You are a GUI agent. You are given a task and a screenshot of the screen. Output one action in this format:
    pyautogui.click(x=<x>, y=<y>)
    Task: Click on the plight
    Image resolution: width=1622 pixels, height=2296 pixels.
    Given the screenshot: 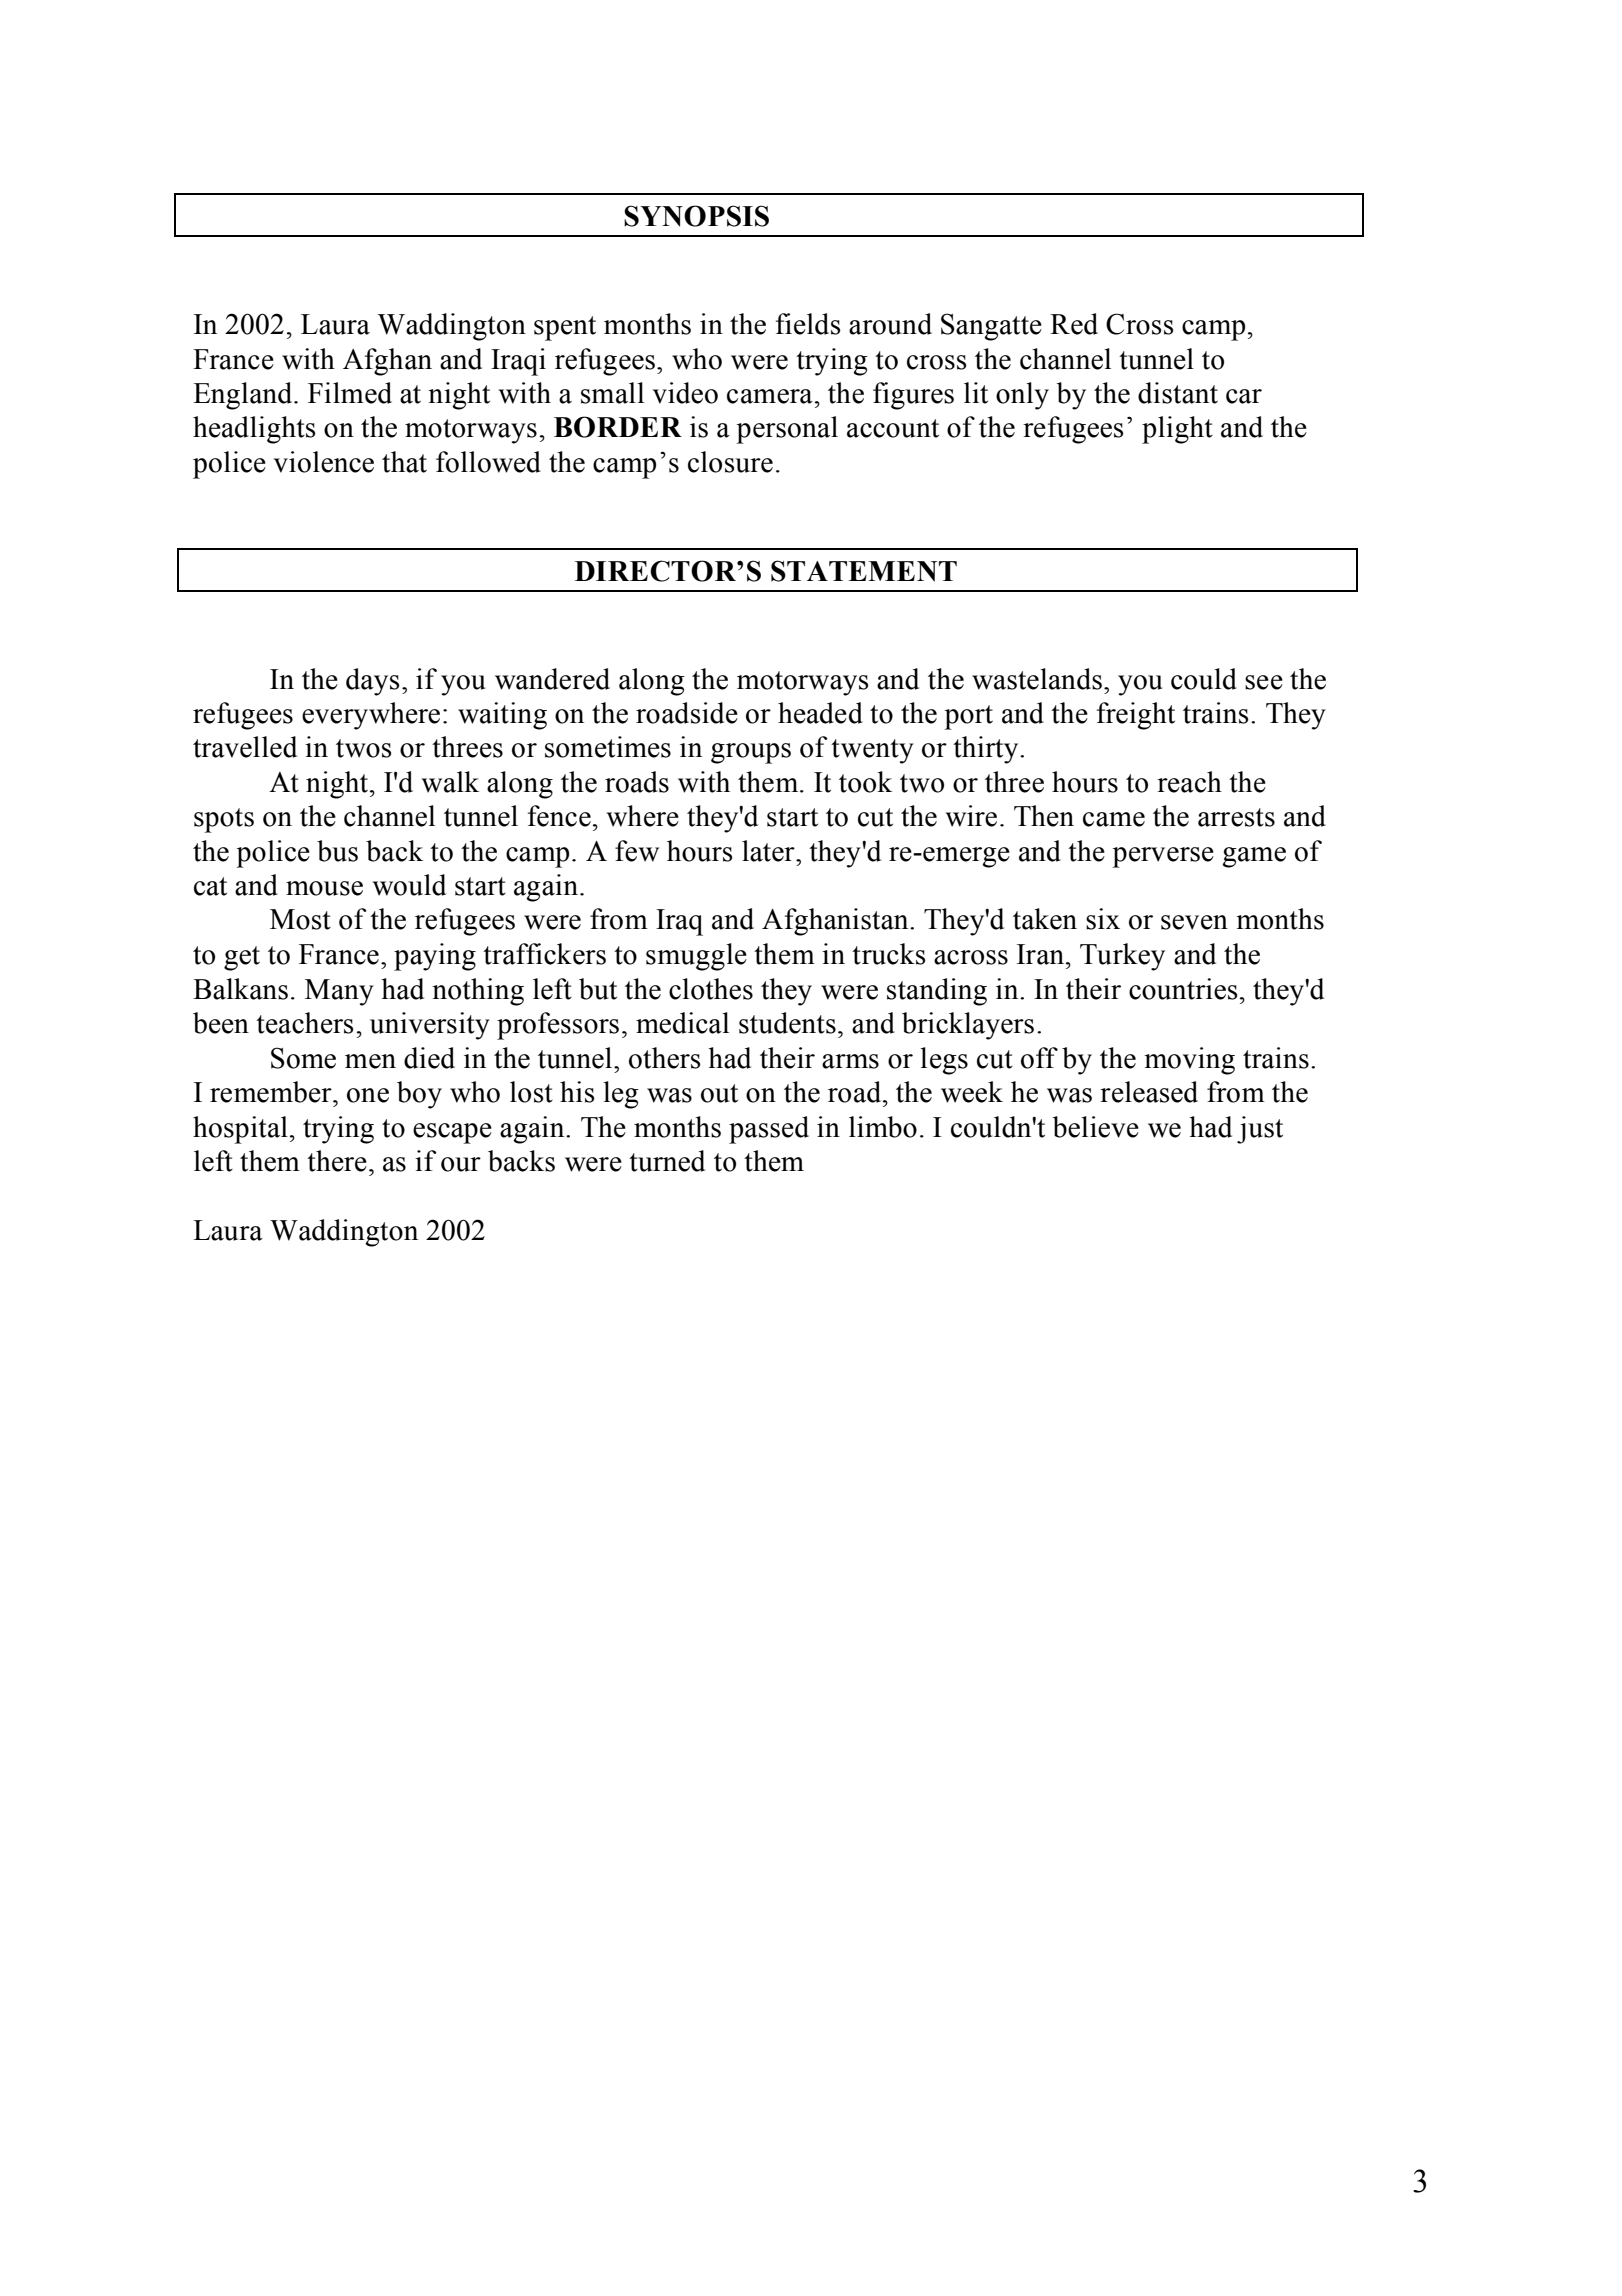 What is the action you would take?
    pyautogui.click(x=1177, y=430)
